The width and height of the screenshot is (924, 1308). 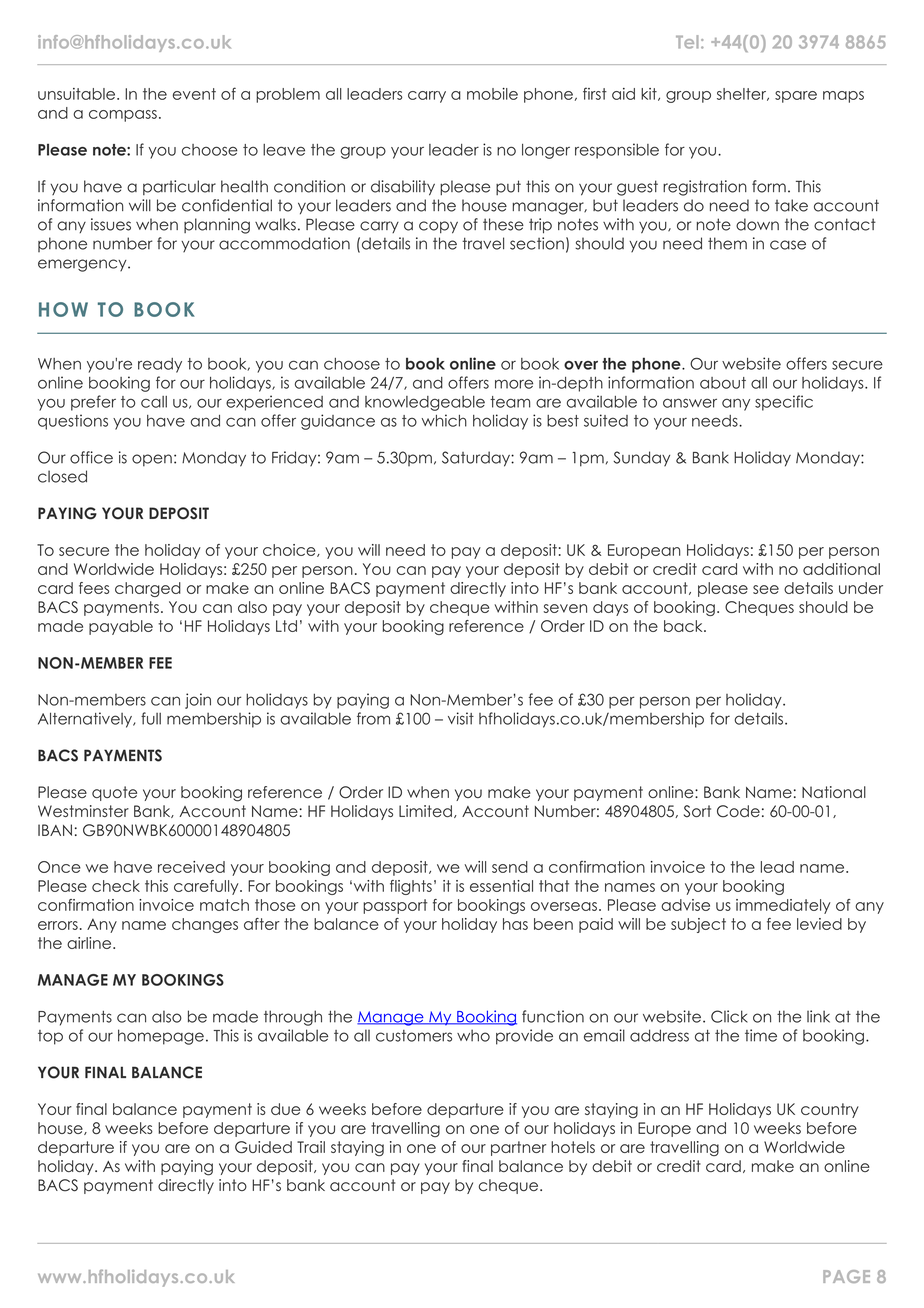 What do you see at coordinates (796, 97) in the screenshot?
I see `spare` at bounding box center [796, 97].
